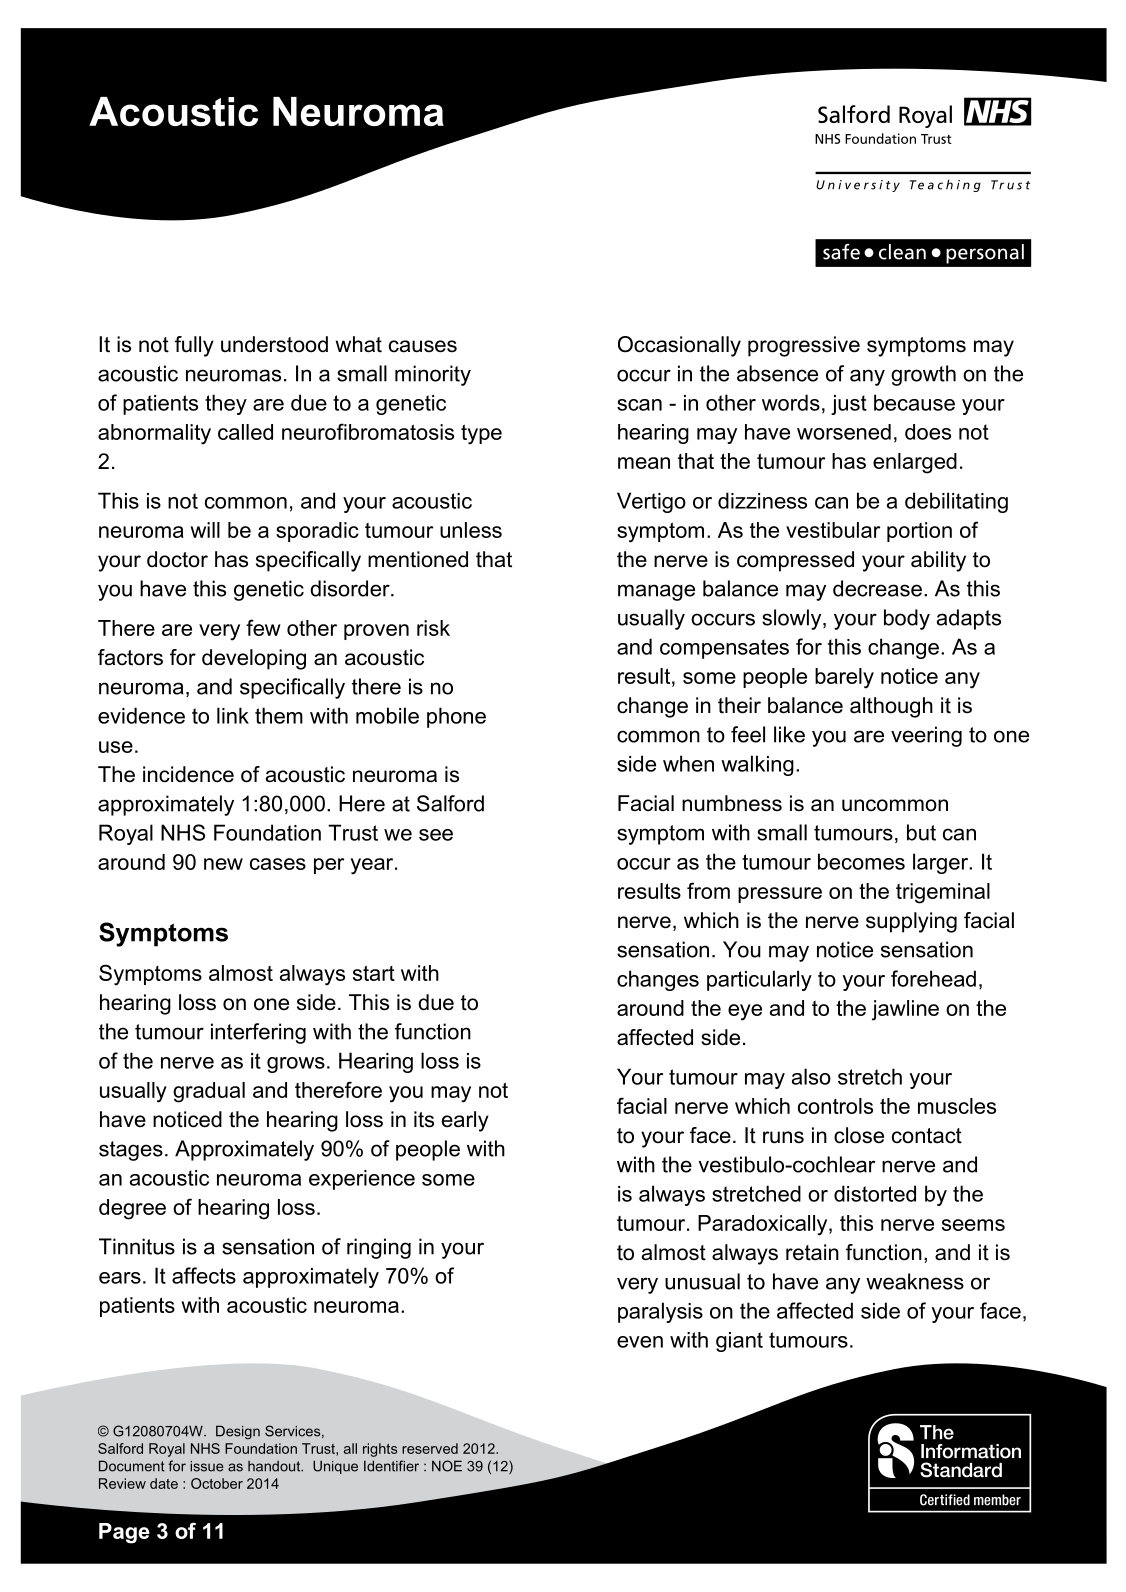 This document has height=1592, width=1126. I want to click on close, so click(859, 1135).
